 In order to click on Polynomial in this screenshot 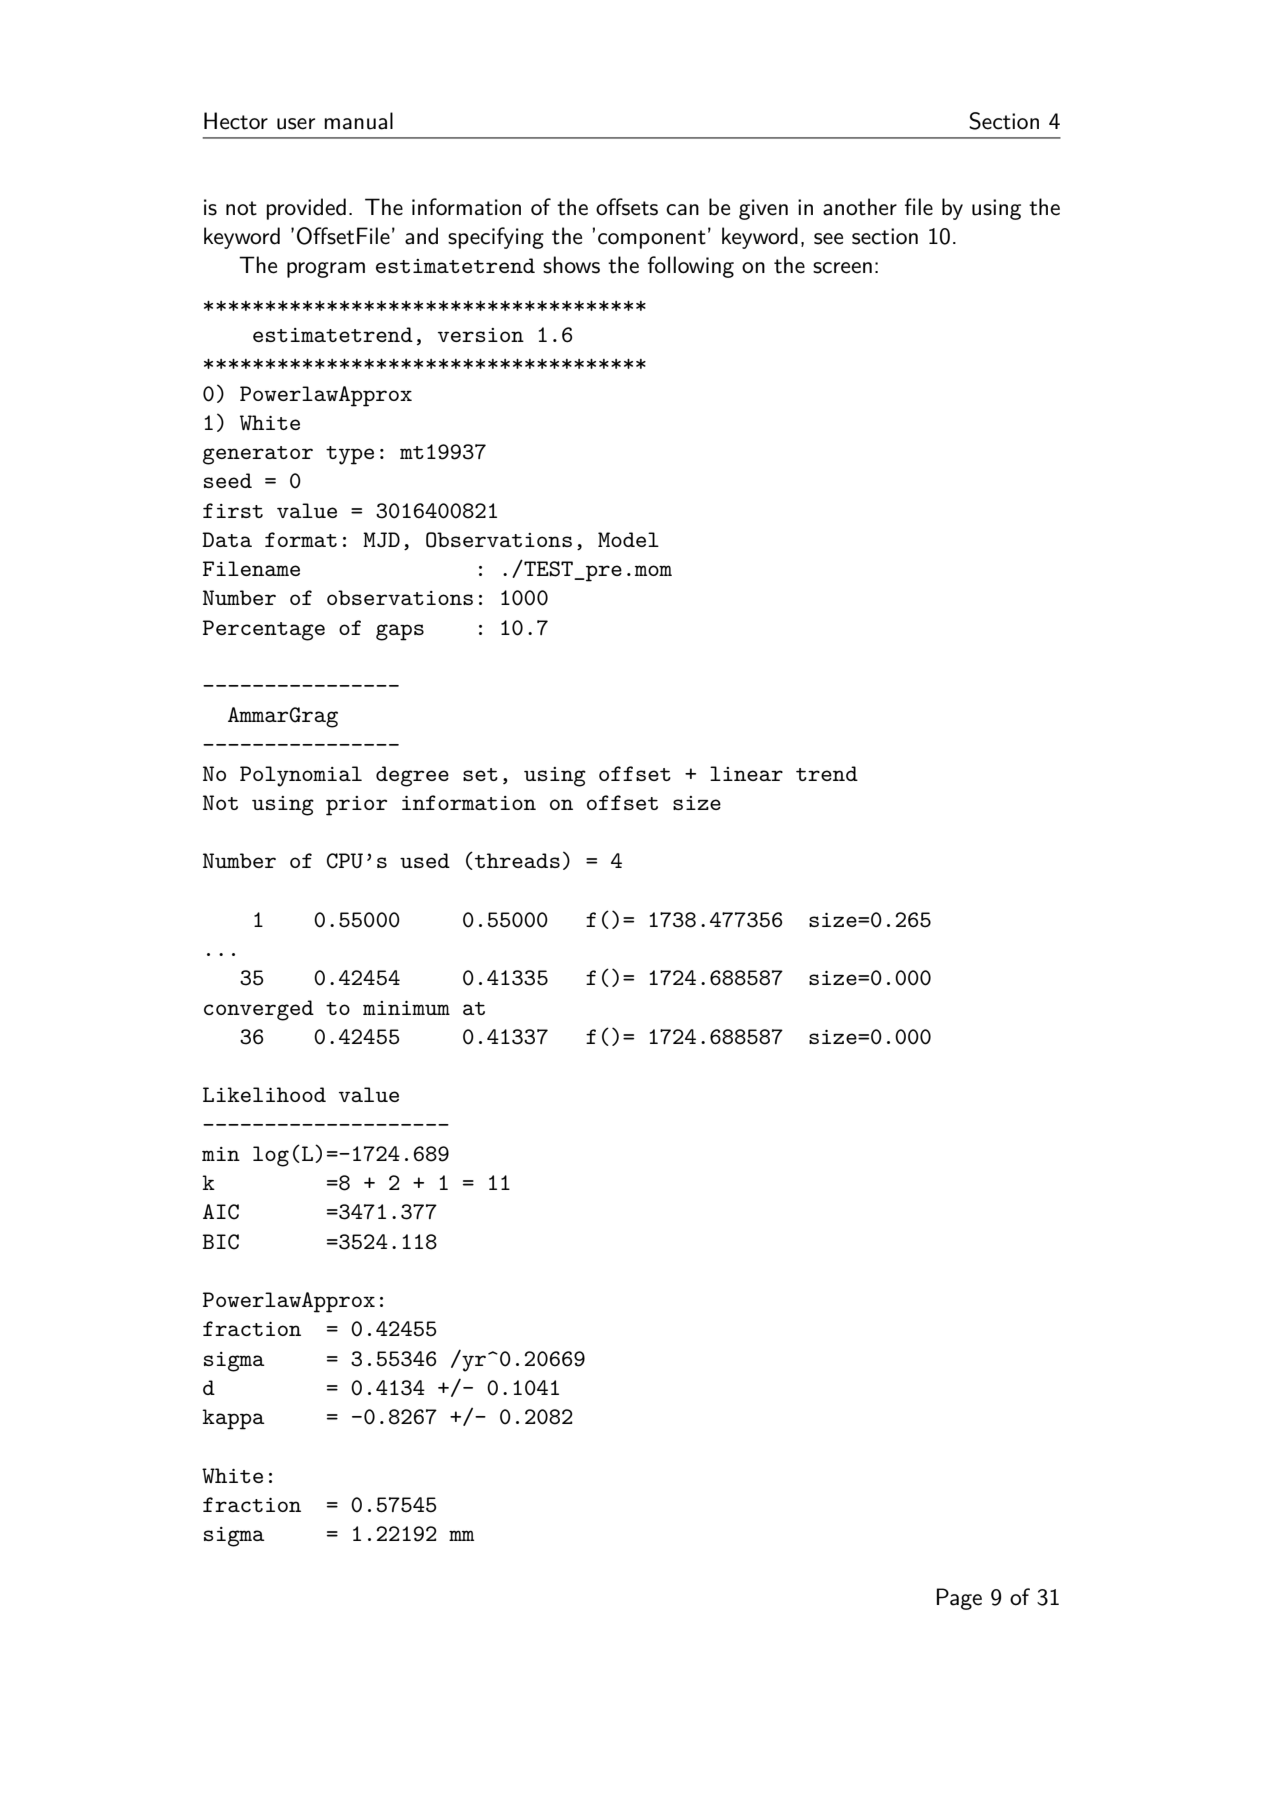, I will do `click(301, 776)`.
